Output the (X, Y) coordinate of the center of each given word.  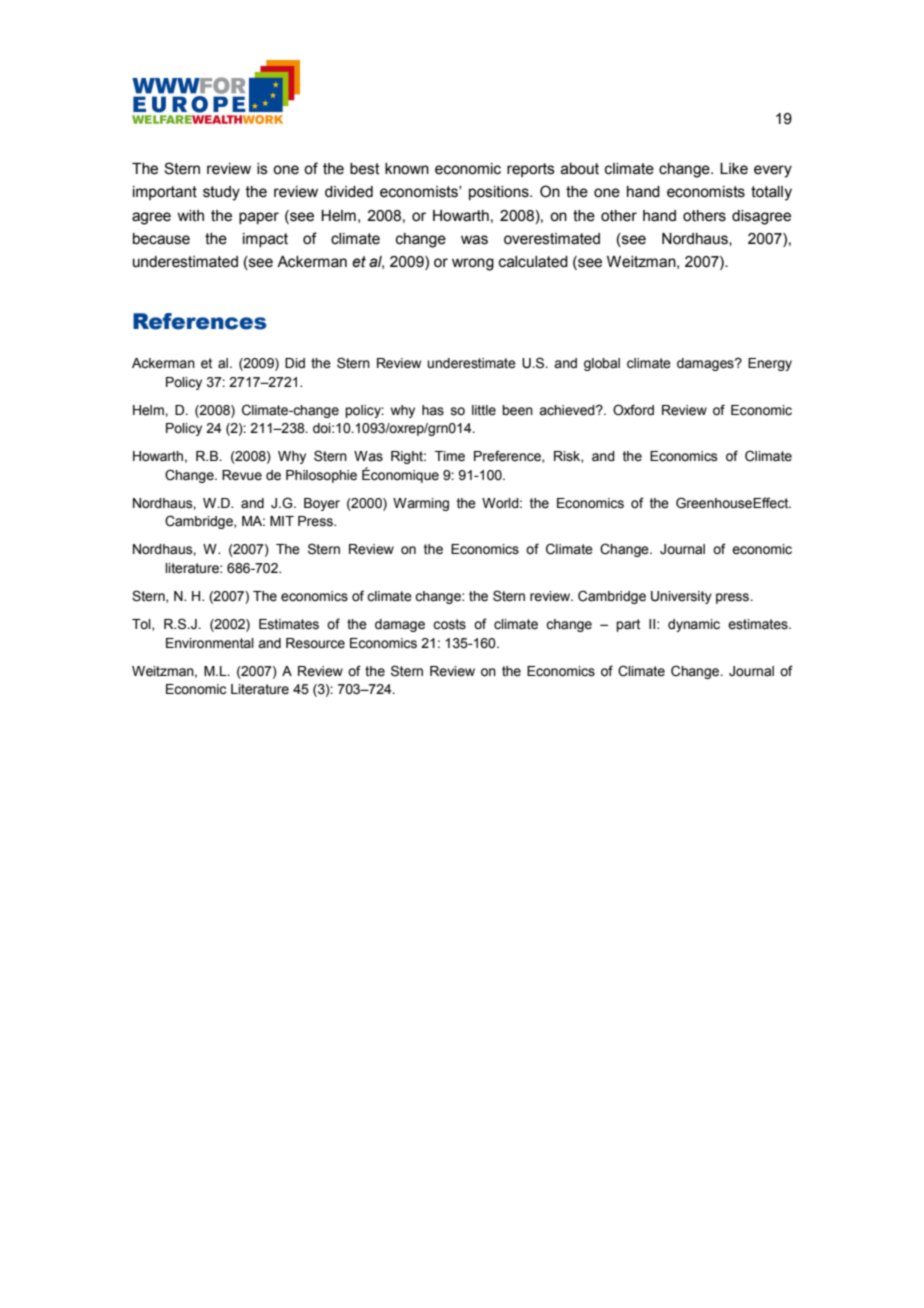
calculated (533, 262)
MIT (282, 521)
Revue (242, 475)
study (221, 193)
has (433, 410)
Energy (770, 364)
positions (500, 193)
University (681, 597)
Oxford (633, 410)
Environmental (210, 643)
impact (265, 240)
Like (734, 169)
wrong (473, 264)
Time (450, 456)
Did (295, 363)
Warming (421, 504)
